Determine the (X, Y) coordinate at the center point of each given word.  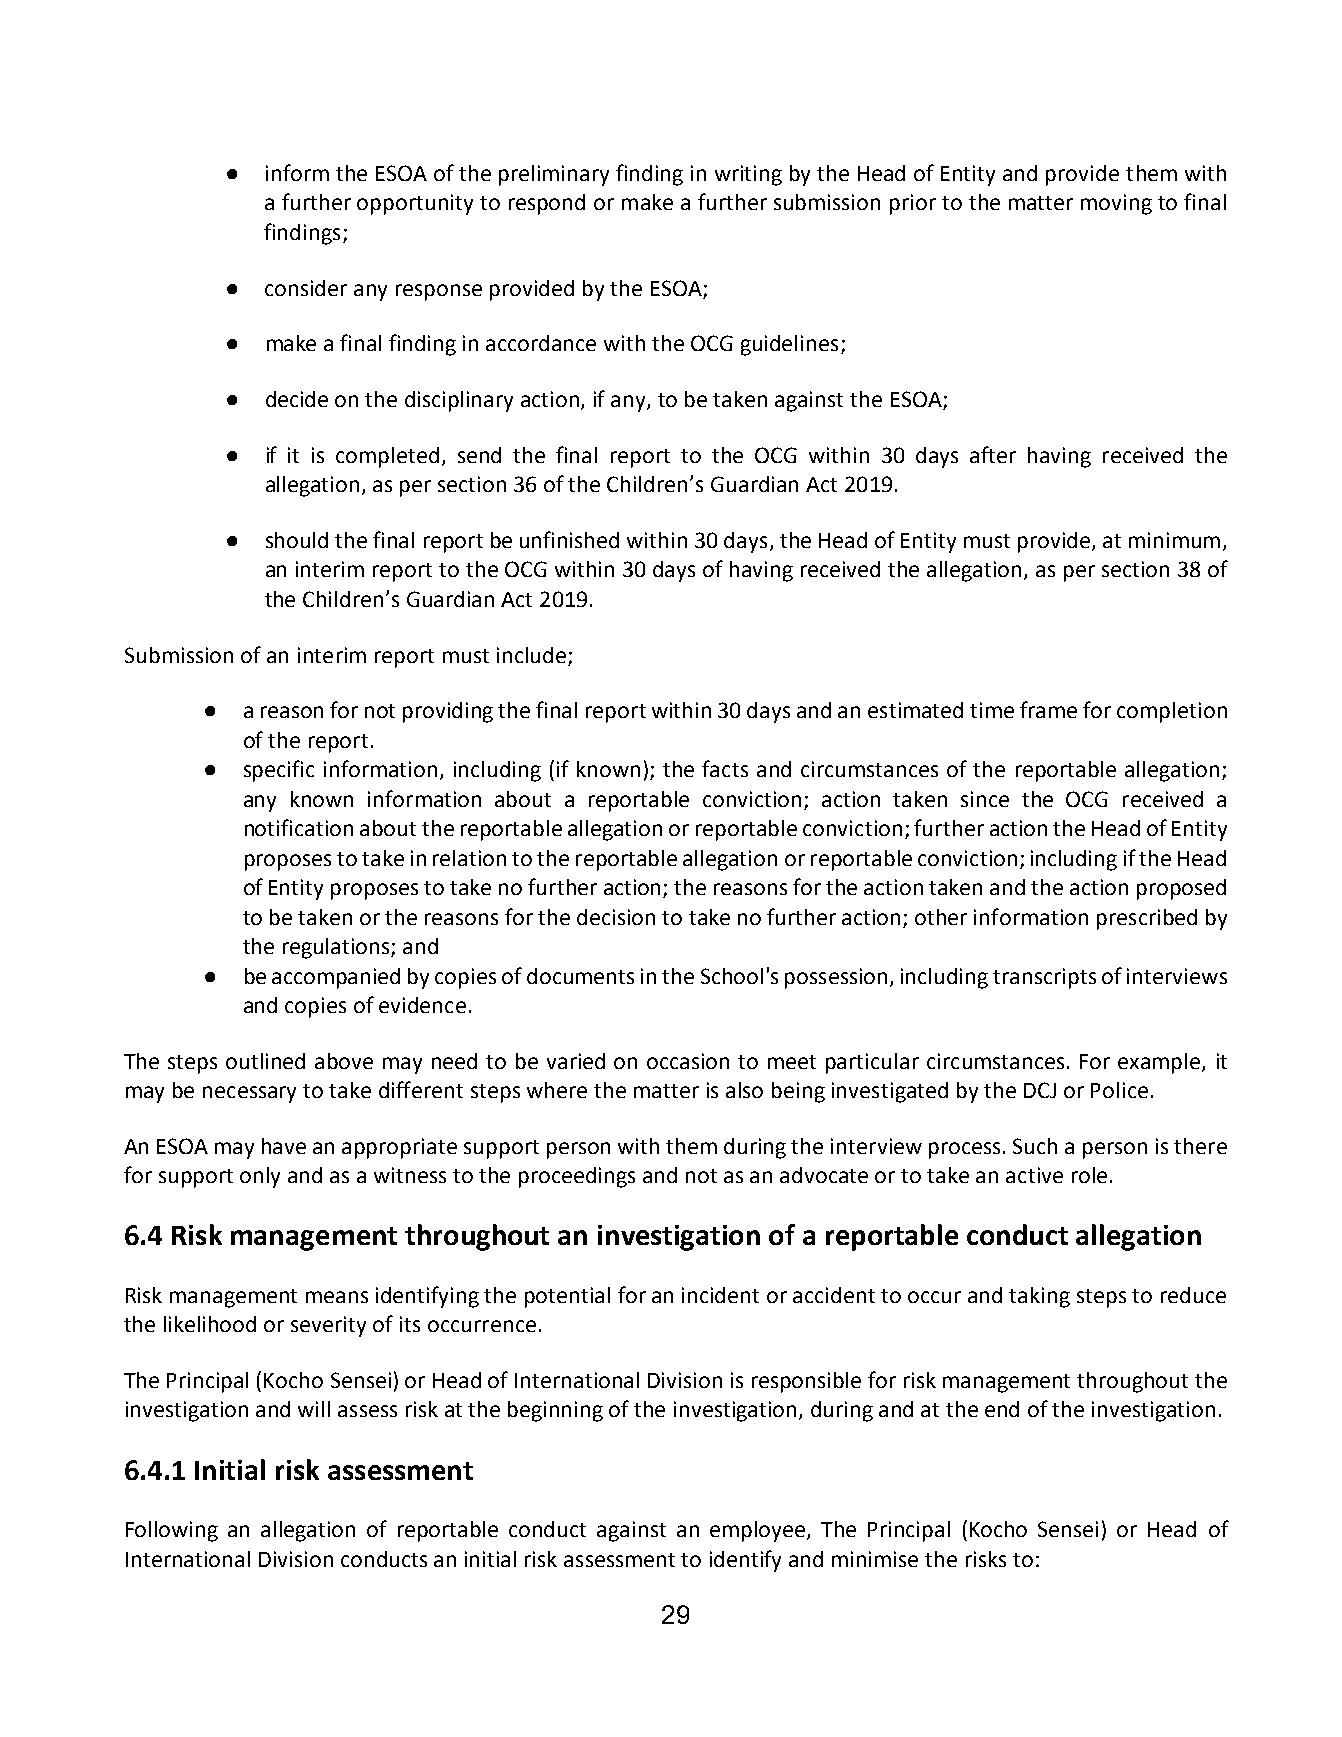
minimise (875, 1559)
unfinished (569, 539)
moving (1116, 204)
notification (299, 827)
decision (616, 917)
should (297, 540)
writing (748, 175)
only (260, 1177)
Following (172, 1531)
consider (306, 288)
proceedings (577, 1177)
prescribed (1147, 919)
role (1089, 1175)
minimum (1174, 540)
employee (759, 1531)
